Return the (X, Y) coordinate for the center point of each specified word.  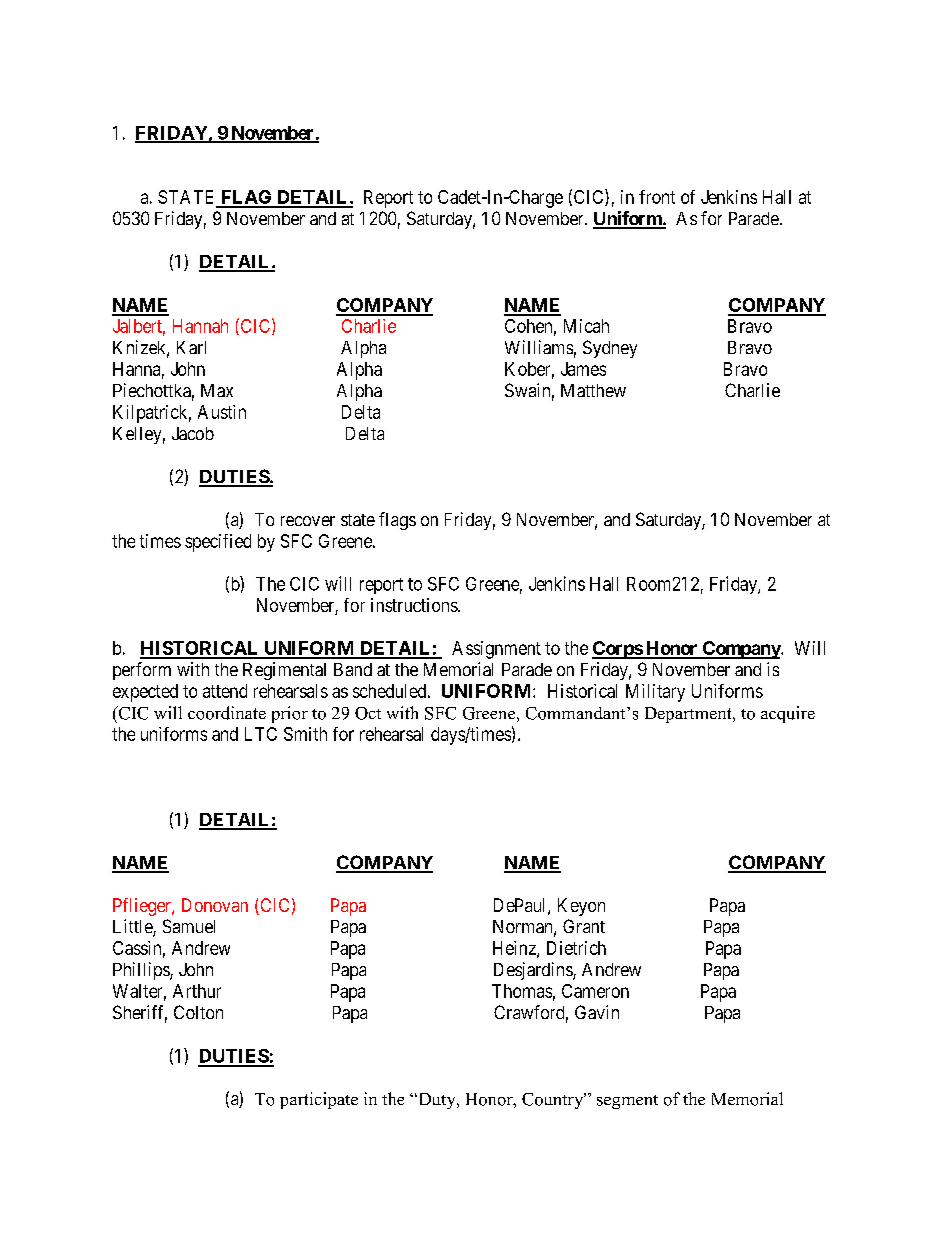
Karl (191, 347)
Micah (586, 326)
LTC (261, 734)
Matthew (593, 390)
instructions (415, 605)
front (657, 197)
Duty (437, 1101)
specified (218, 543)
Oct (368, 713)
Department (689, 715)
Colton (198, 1012)
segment (627, 1102)
